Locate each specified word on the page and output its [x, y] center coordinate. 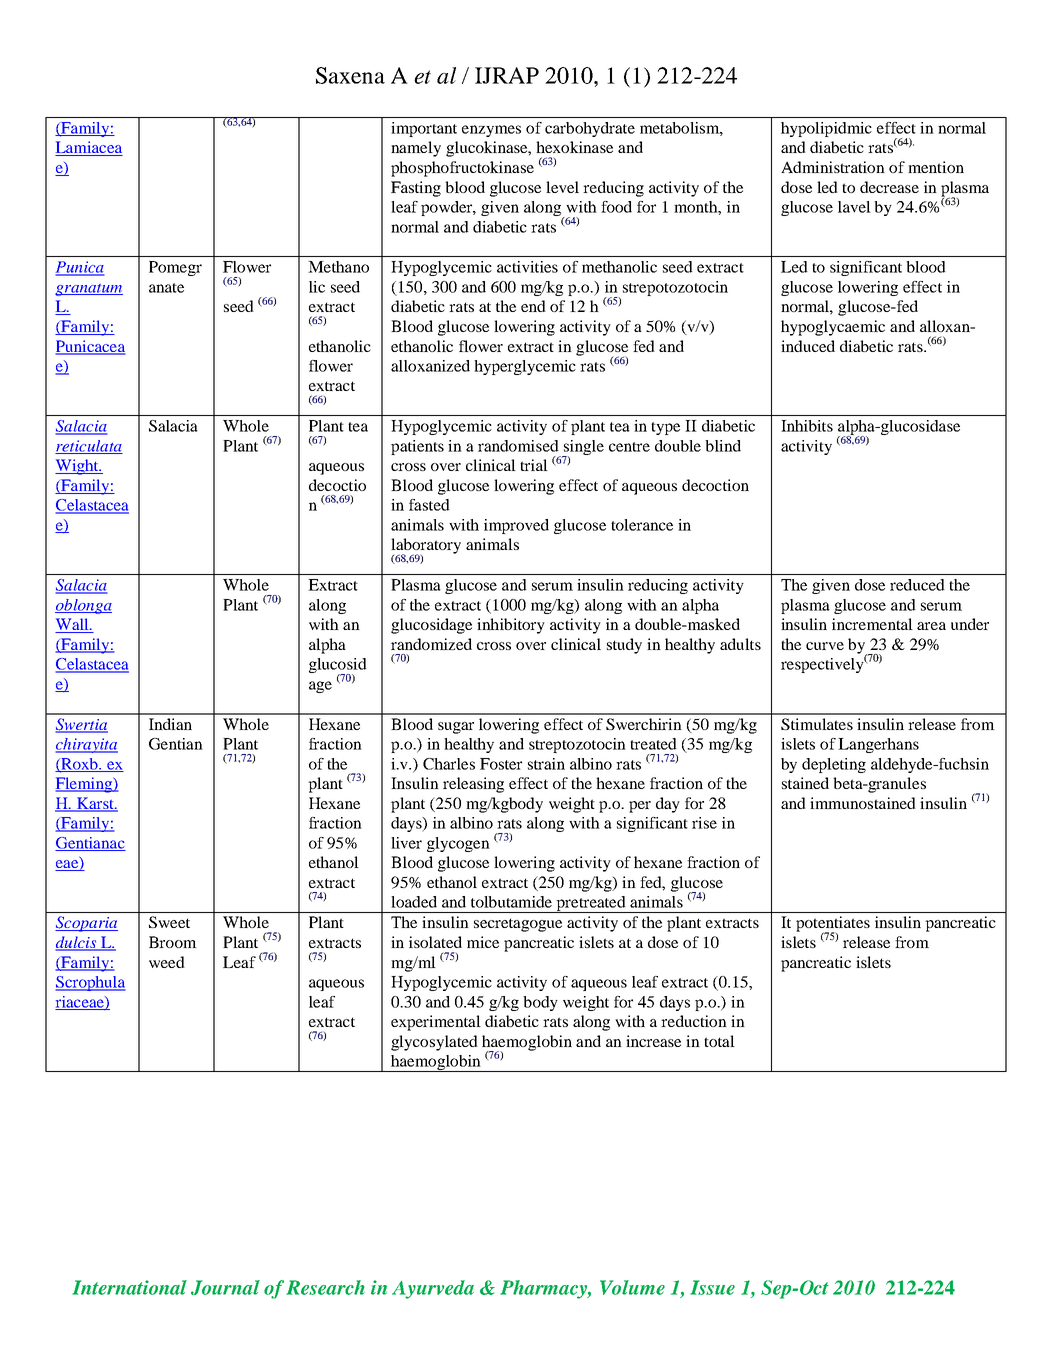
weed [167, 962]
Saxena [350, 75]
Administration [833, 167]
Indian [170, 724]
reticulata [89, 447]
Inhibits [807, 426]
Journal [225, 1287]
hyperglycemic [525, 367]
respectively [822, 665]
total [719, 1041]
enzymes [491, 131]
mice [483, 942]
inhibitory [511, 626]
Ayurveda [433, 1289]
